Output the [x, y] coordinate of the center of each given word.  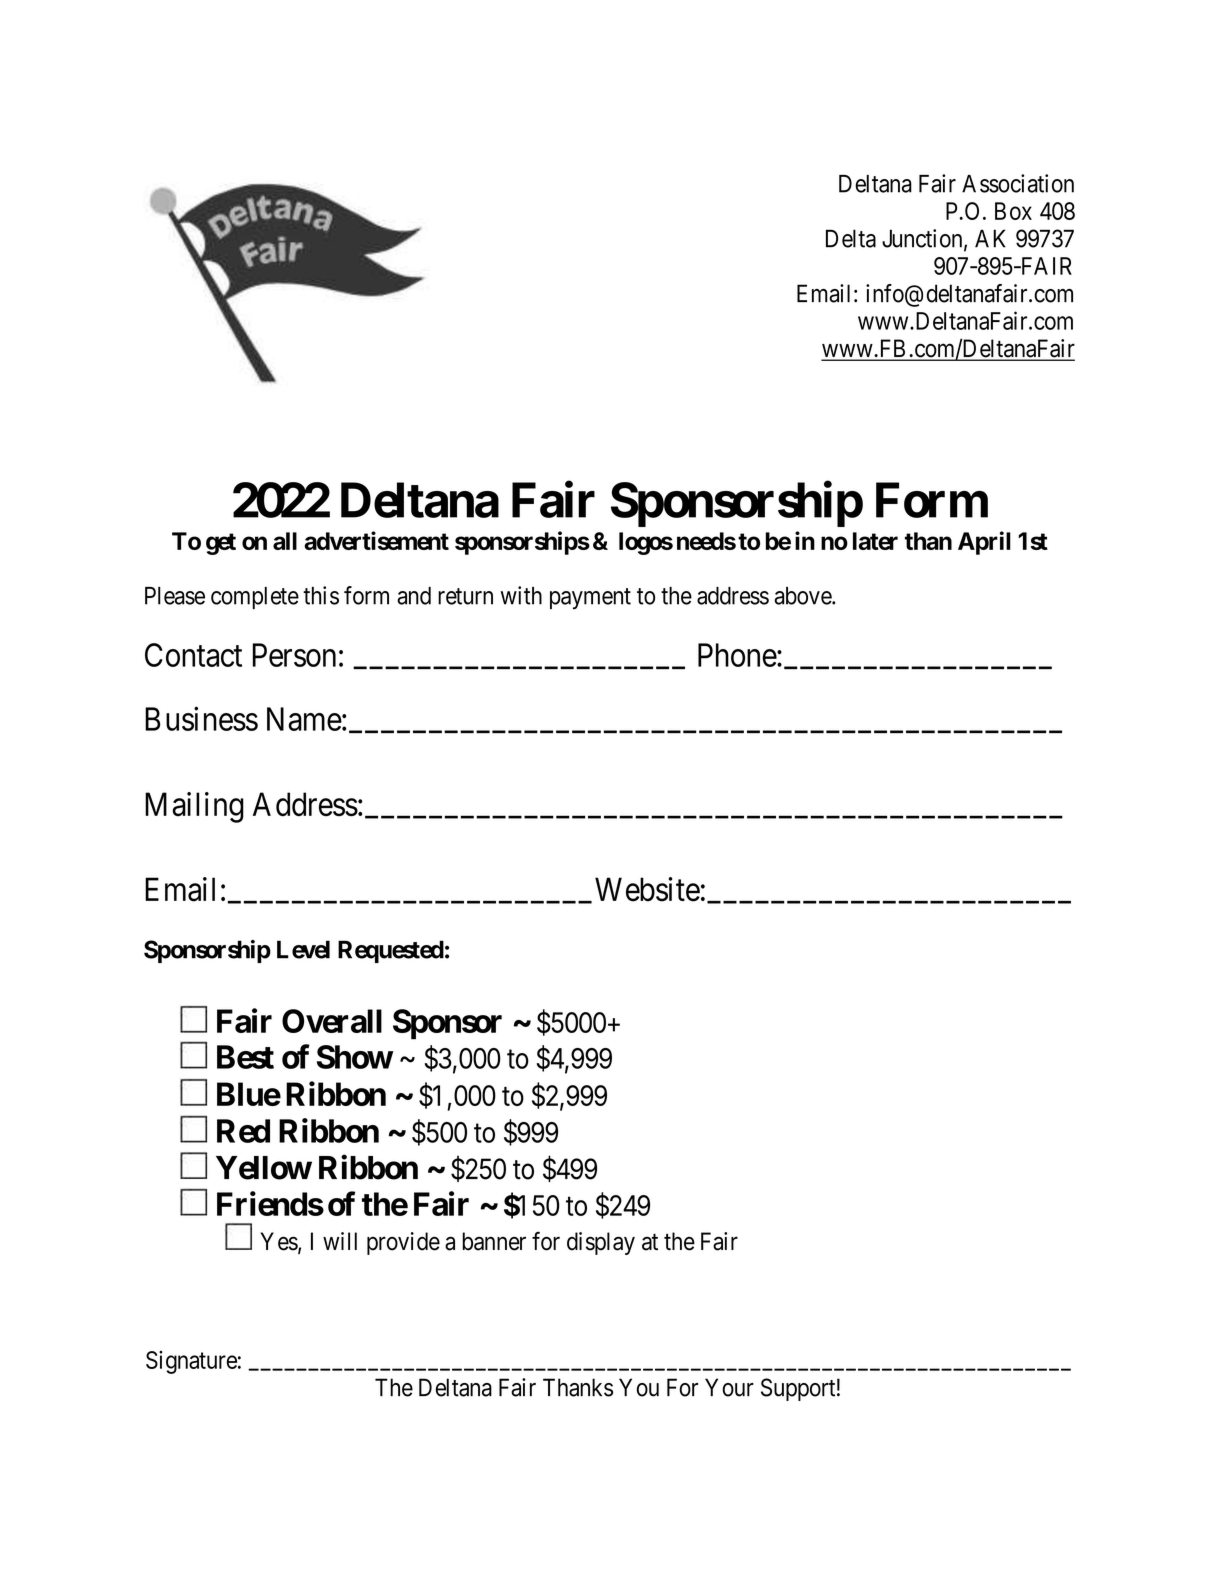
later [875, 541]
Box [1013, 211]
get [221, 544]
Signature [191, 1362]
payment [590, 599]
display [601, 1243]
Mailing [194, 807]
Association [1018, 183]
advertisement [376, 540]
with [521, 595]
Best [245, 1057]
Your [729, 1387]
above [803, 596]
